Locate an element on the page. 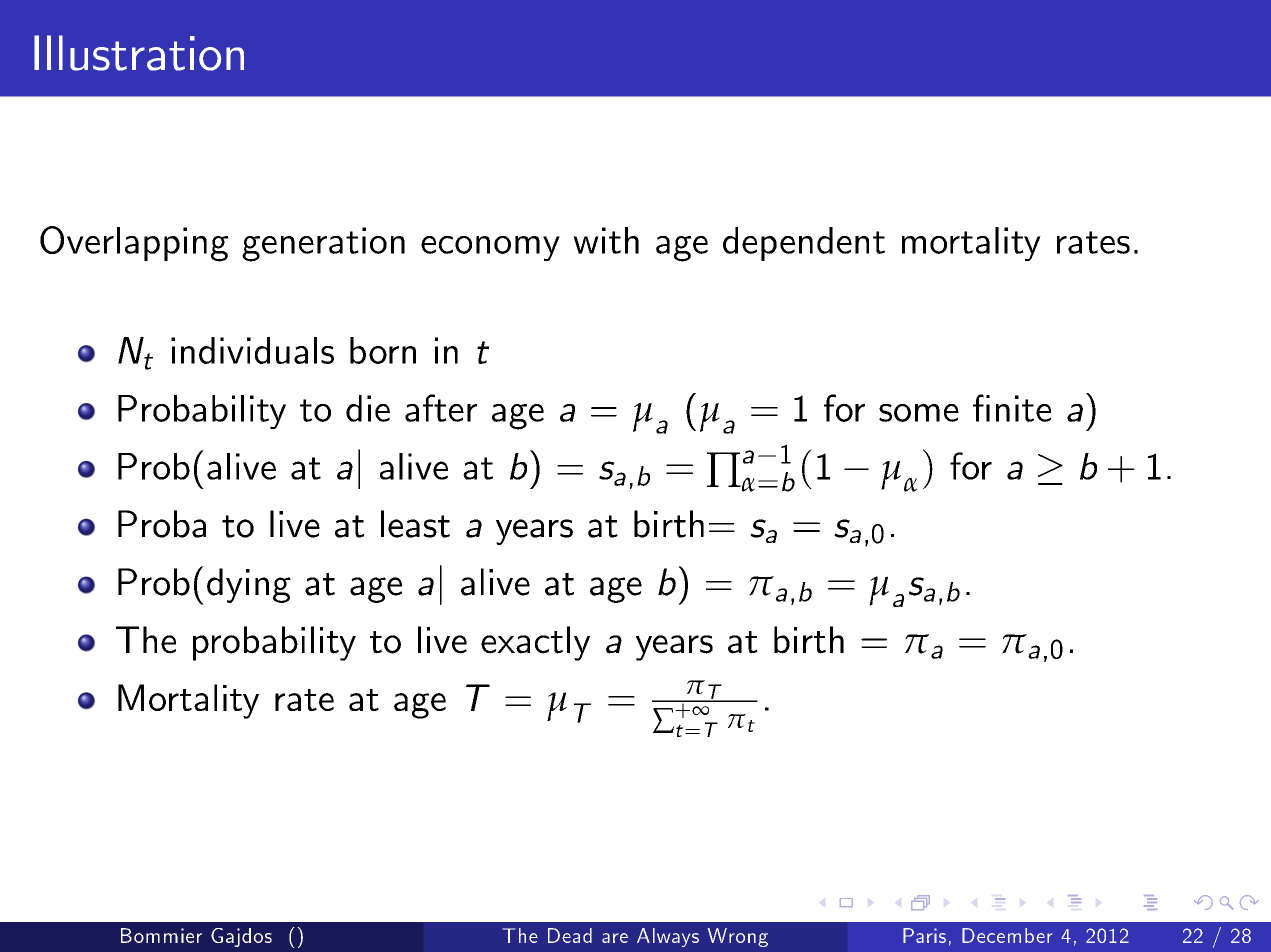 Image resolution: width=1271 pixels, height=952 pixels. Illustration is located at coordinates (139, 53).
